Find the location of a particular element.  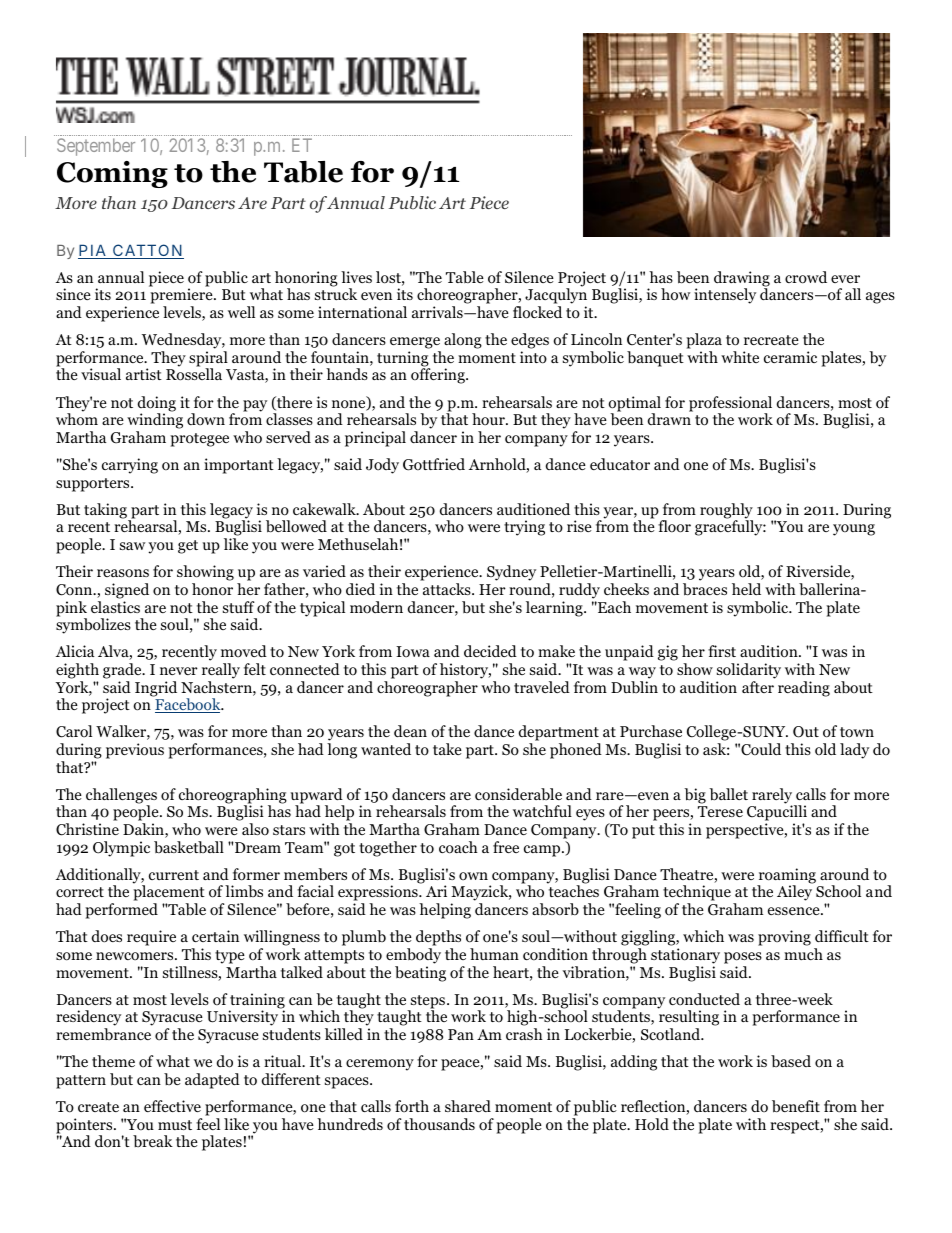

lives is located at coordinates (356, 277).
